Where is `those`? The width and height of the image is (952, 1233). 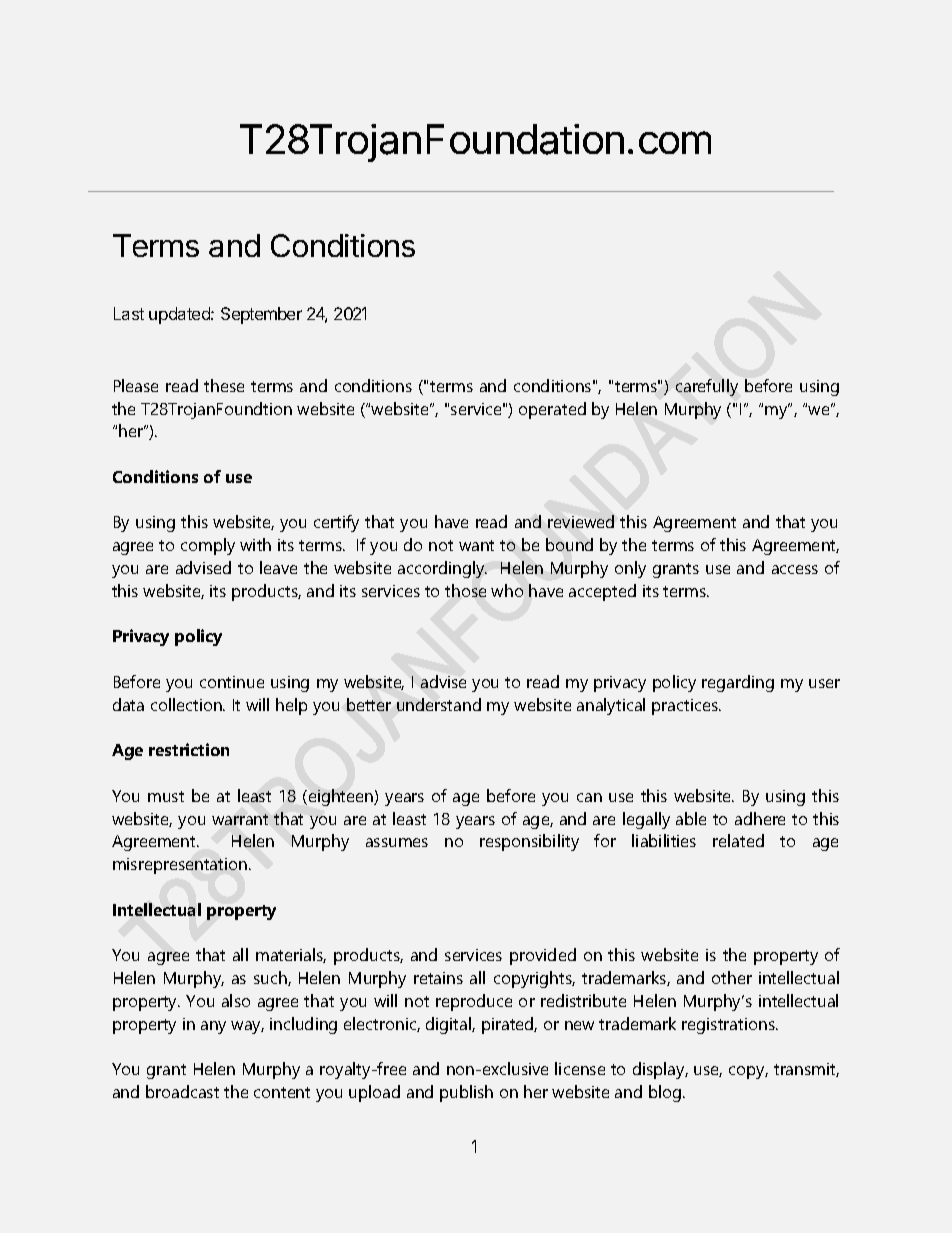
those is located at coordinates (465, 590).
